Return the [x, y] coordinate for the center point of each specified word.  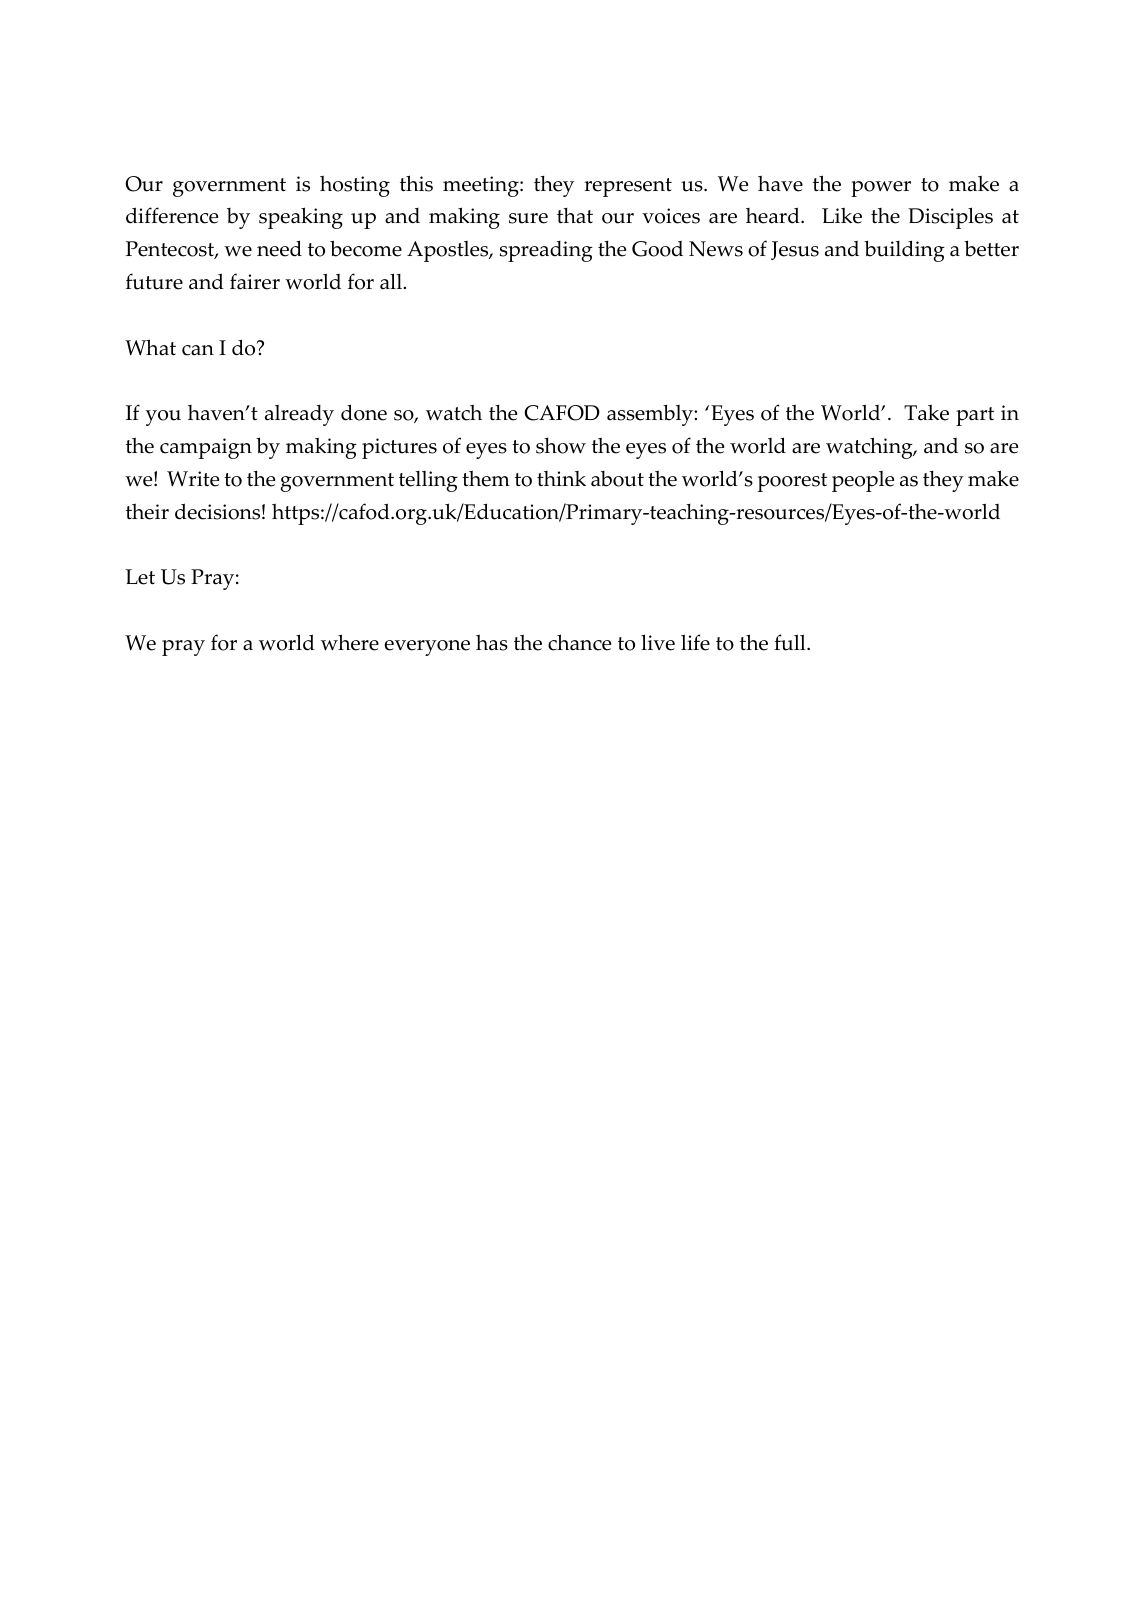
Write [193, 479]
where [350, 642]
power [881, 189]
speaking [301, 218]
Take [926, 413]
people [863, 481]
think [561, 478]
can [198, 350]
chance [579, 642]
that [575, 216]
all [392, 281]
